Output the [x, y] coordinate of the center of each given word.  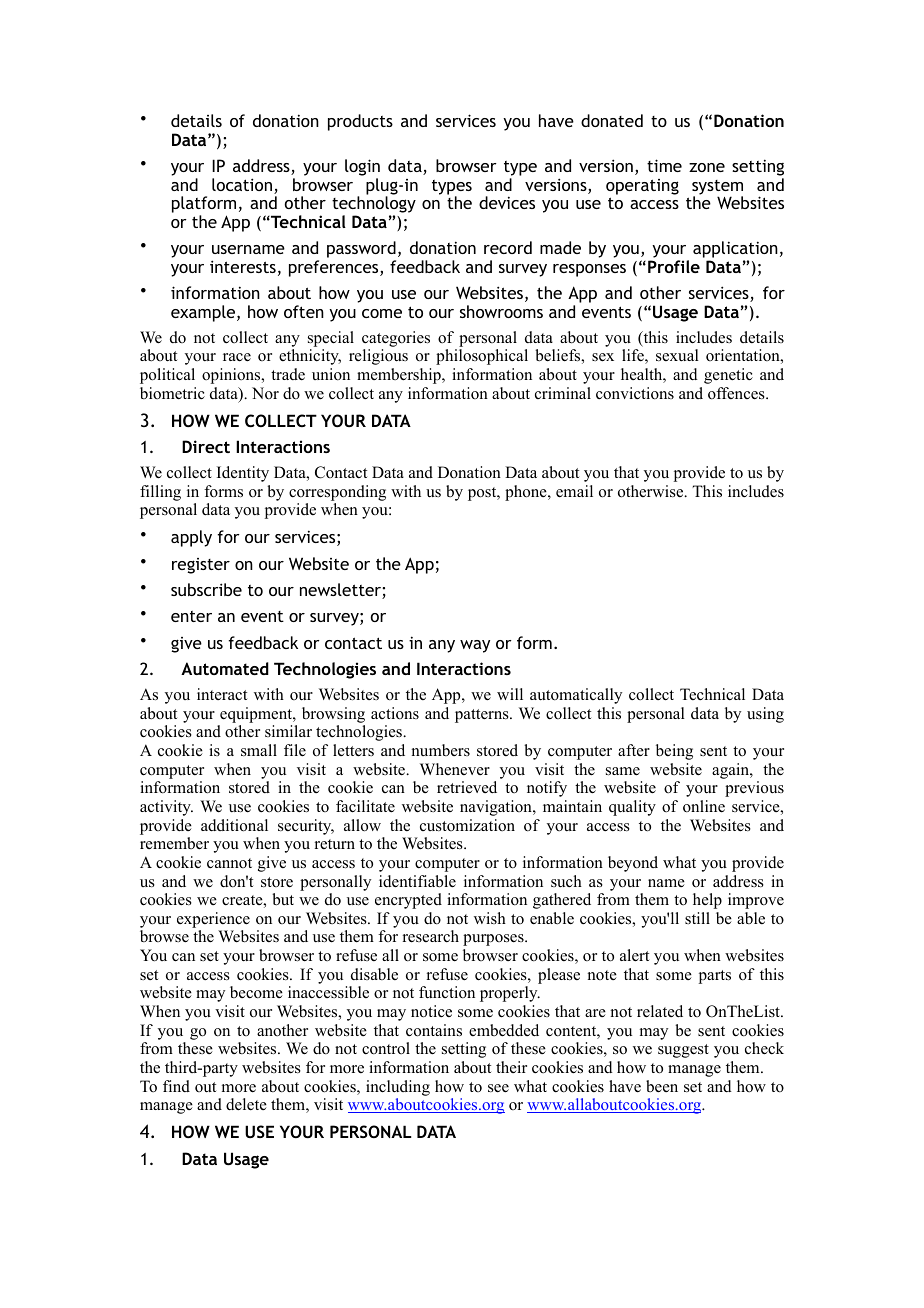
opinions [232, 376]
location [242, 184]
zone [707, 167]
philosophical [482, 357]
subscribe [206, 589]
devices [507, 202]
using [765, 715]
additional [234, 825]
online [704, 806]
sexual [677, 355]
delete [246, 1104]
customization [467, 825]
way [475, 646]
